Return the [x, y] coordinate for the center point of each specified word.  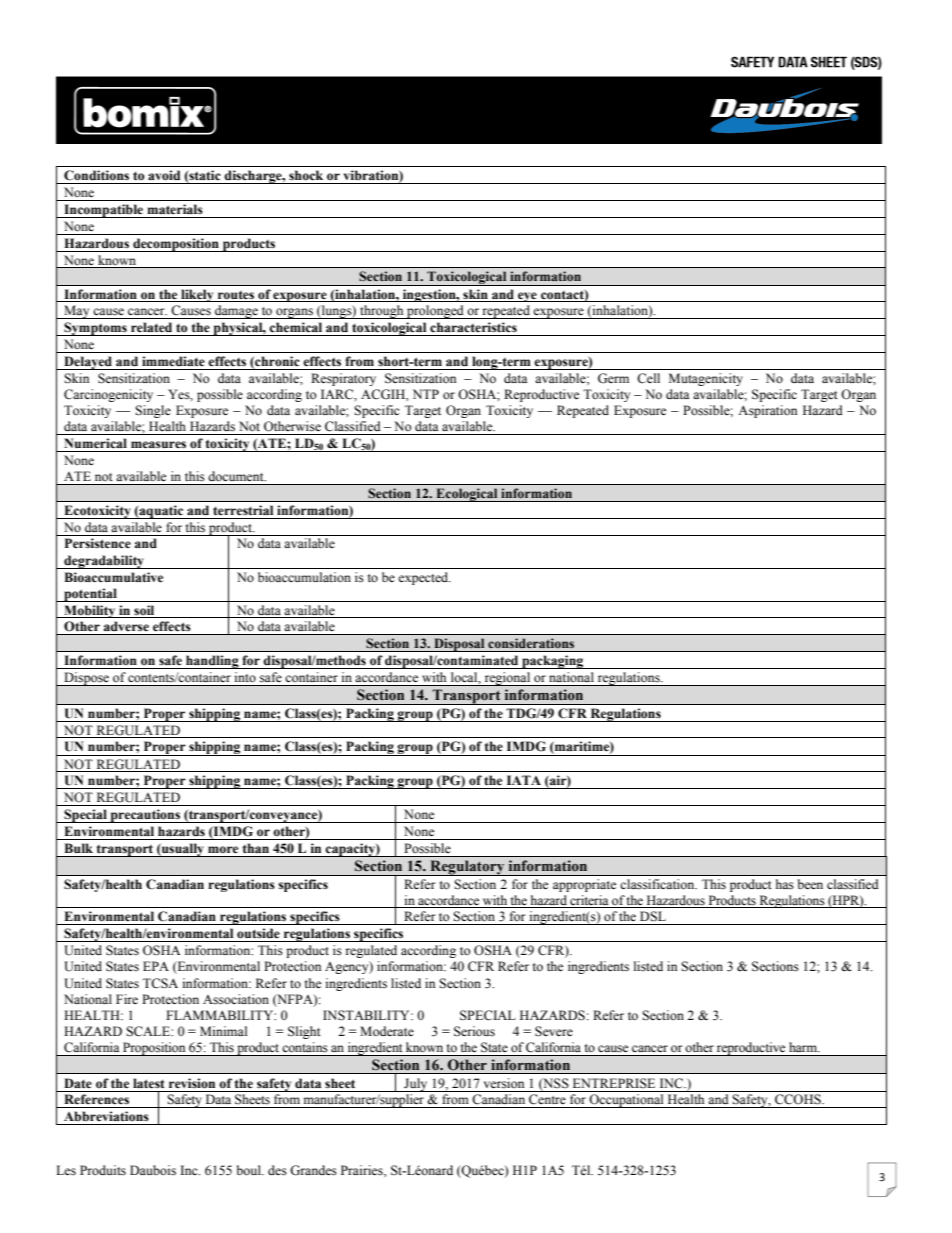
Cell [648, 378]
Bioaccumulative [113, 577]
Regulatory [467, 868]
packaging [553, 662]
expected [424, 578]
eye [527, 297]
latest [149, 1083]
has [785, 884]
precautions [145, 816]
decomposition [176, 245]
